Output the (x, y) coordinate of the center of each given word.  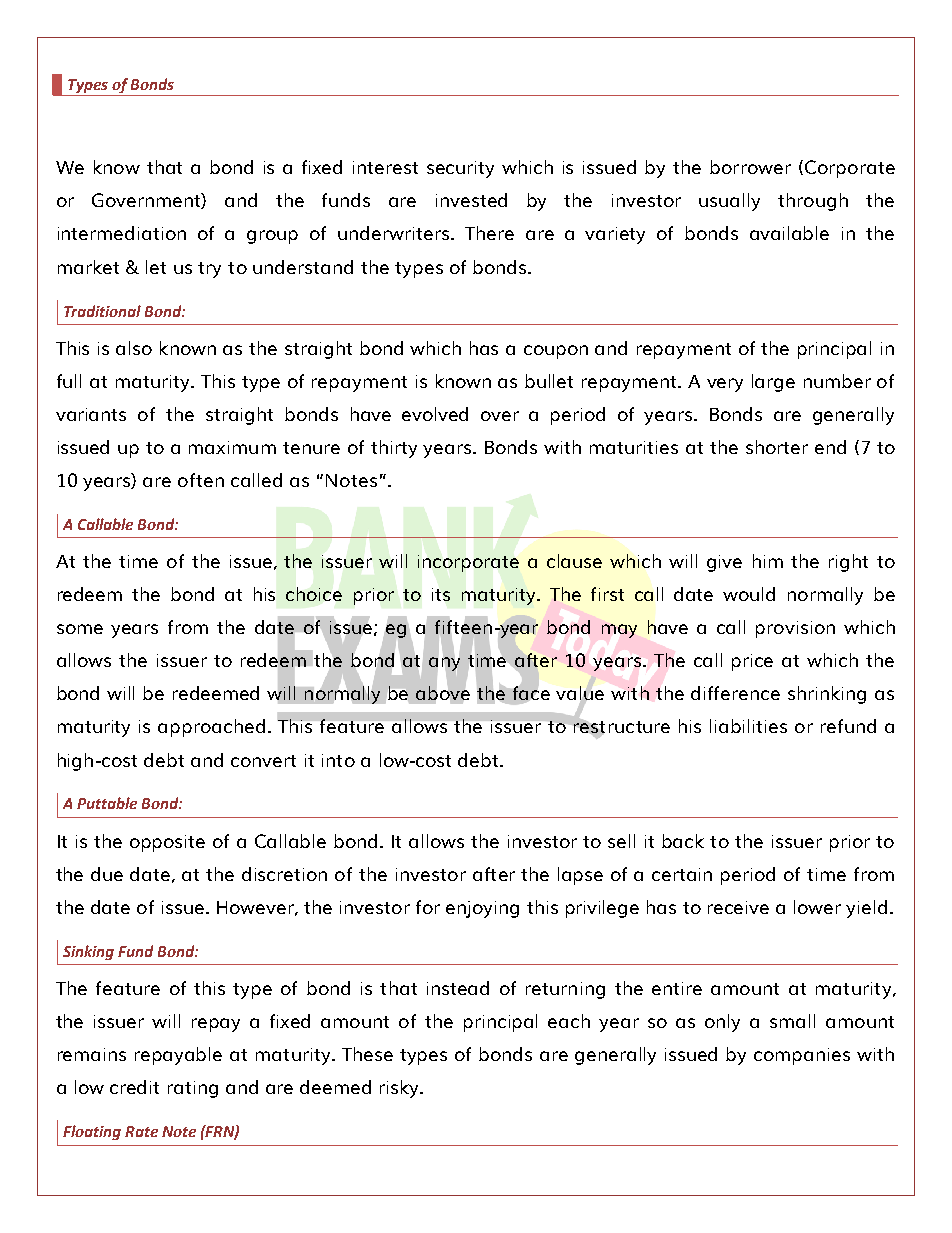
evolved (435, 414)
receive (738, 907)
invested (471, 200)
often (201, 480)
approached (211, 728)
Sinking (88, 952)
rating (193, 1089)
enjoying (482, 909)
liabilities (748, 726)
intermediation (122, 233)
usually (729, 202)
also (134, 348)
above (443, 693)
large (773, 383)
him (768, 561)
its (441, 594)
